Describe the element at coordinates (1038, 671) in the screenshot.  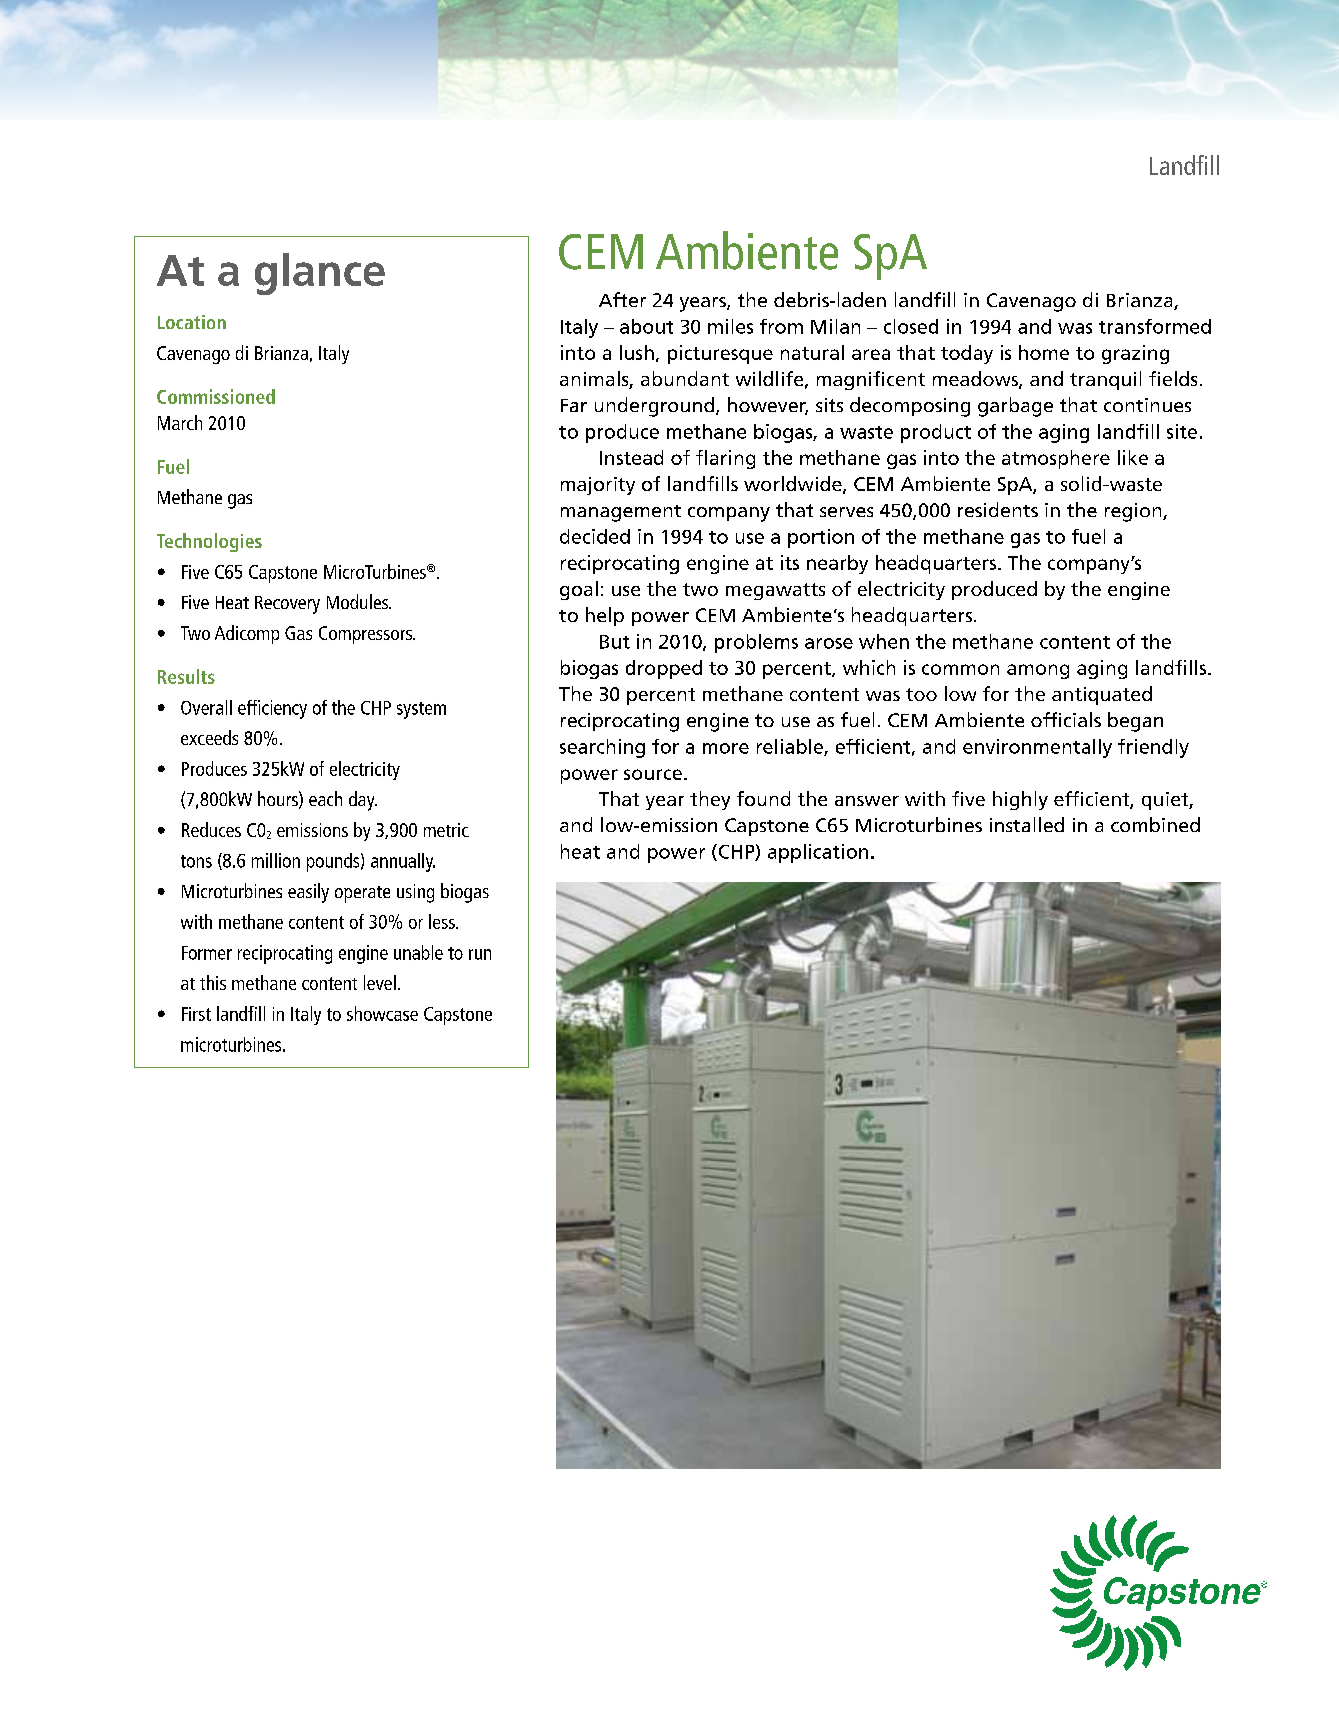
I see `among` at that location.
